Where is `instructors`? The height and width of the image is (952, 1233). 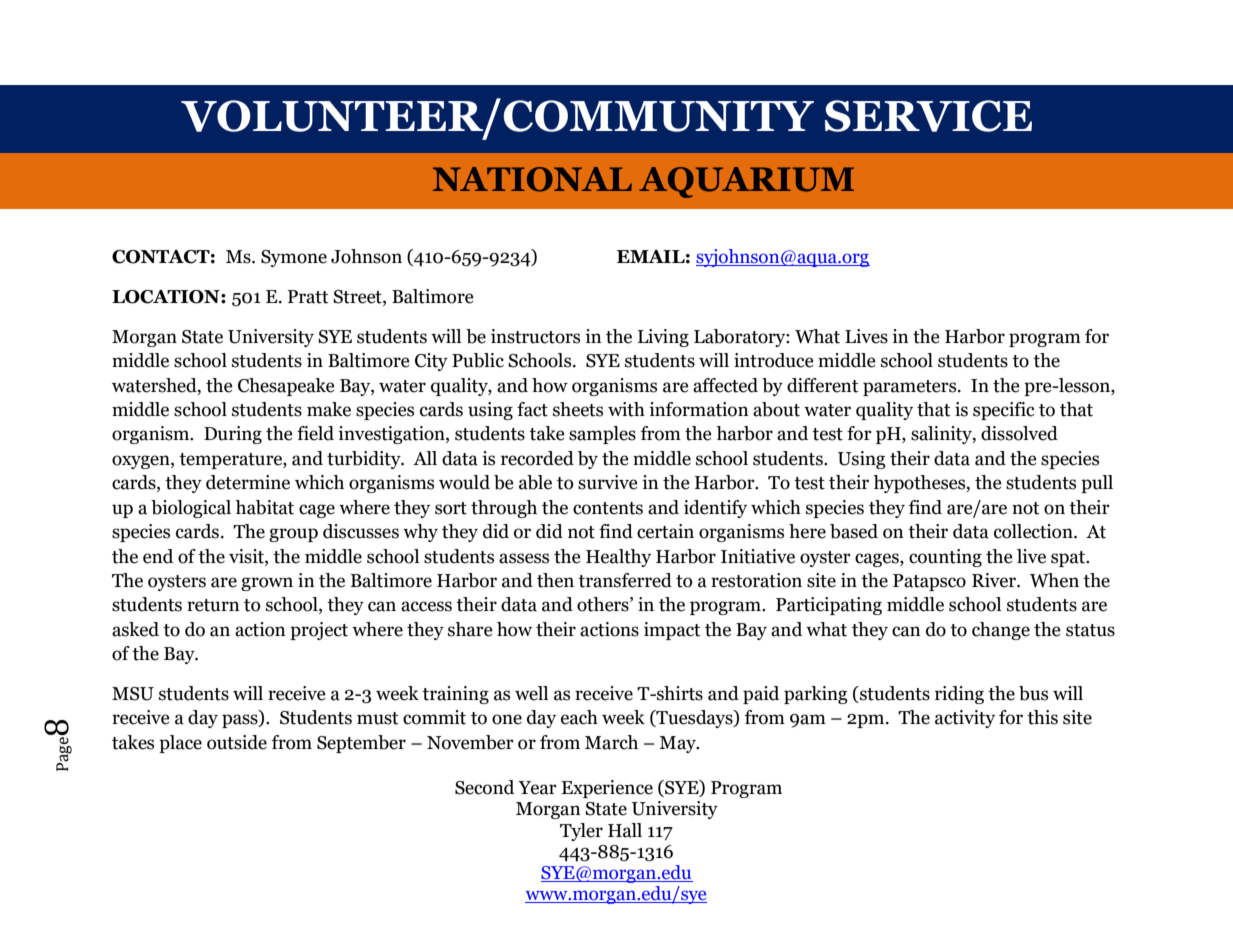 instructors is located at coordinates (535, 336).
